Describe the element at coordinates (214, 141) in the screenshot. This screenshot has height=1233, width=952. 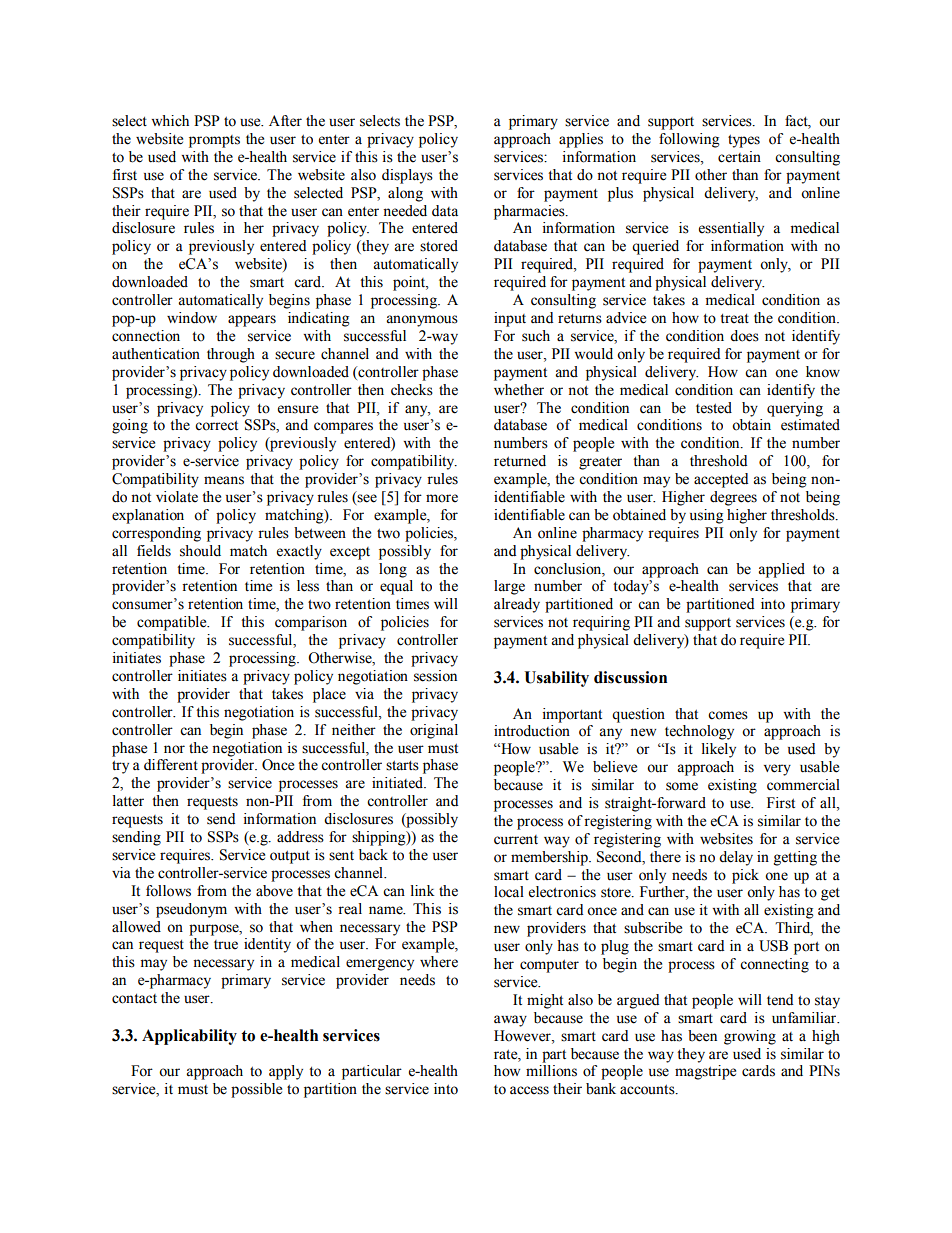
I see `prompts` at that location.
